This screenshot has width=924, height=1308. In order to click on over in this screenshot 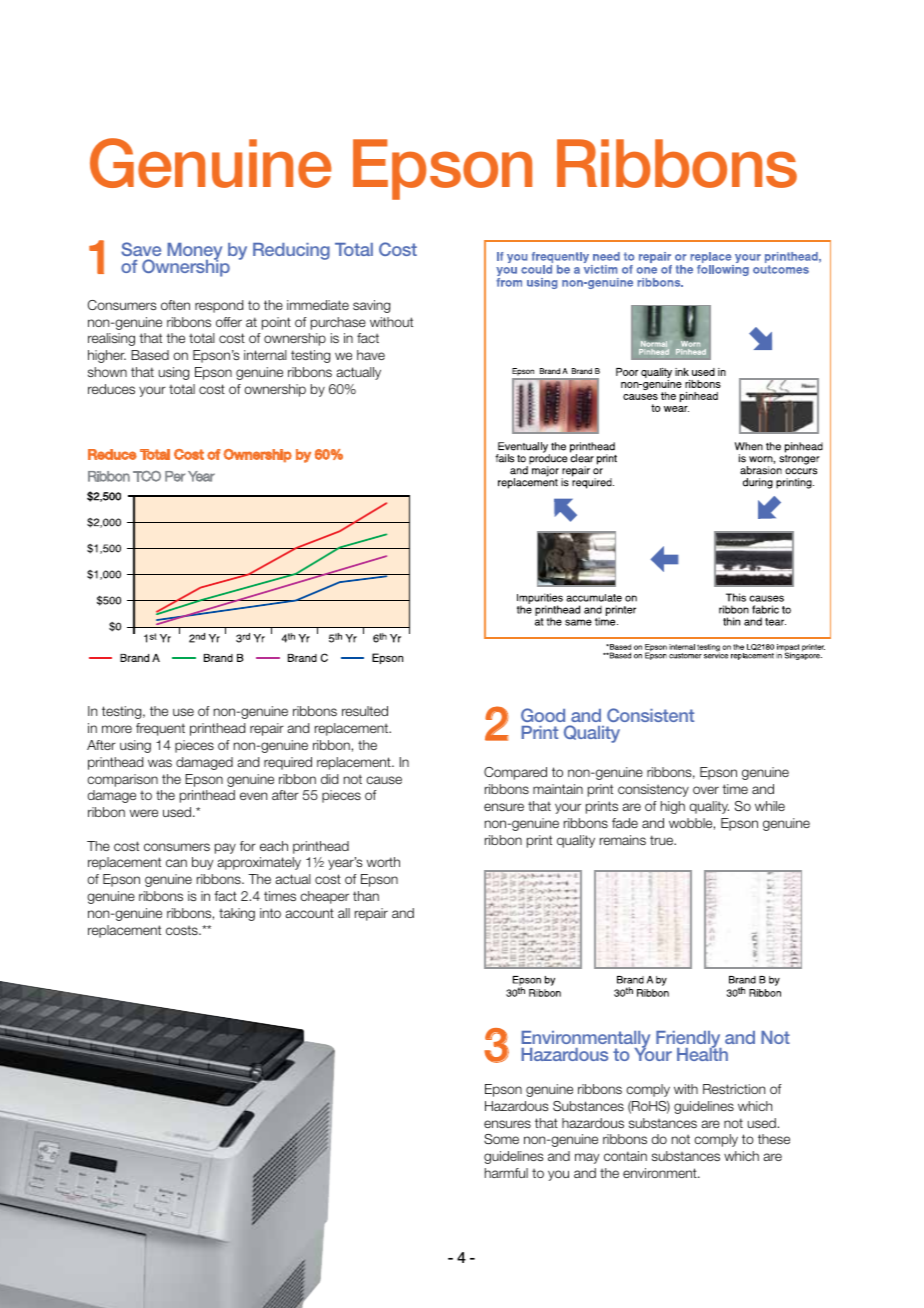, I will do `click(706, 790)`.
